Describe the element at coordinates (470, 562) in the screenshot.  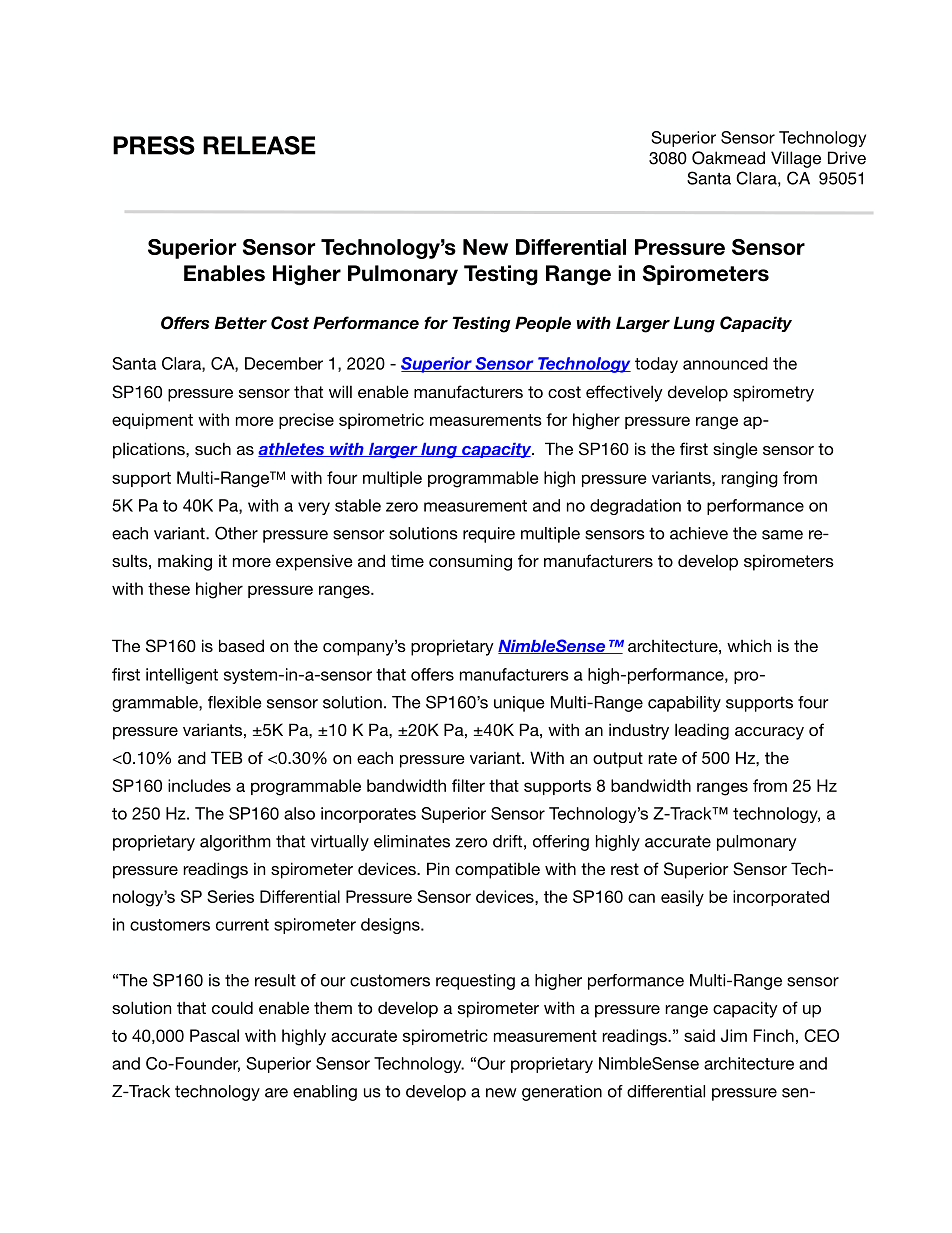
I see `consuming` at that location.
